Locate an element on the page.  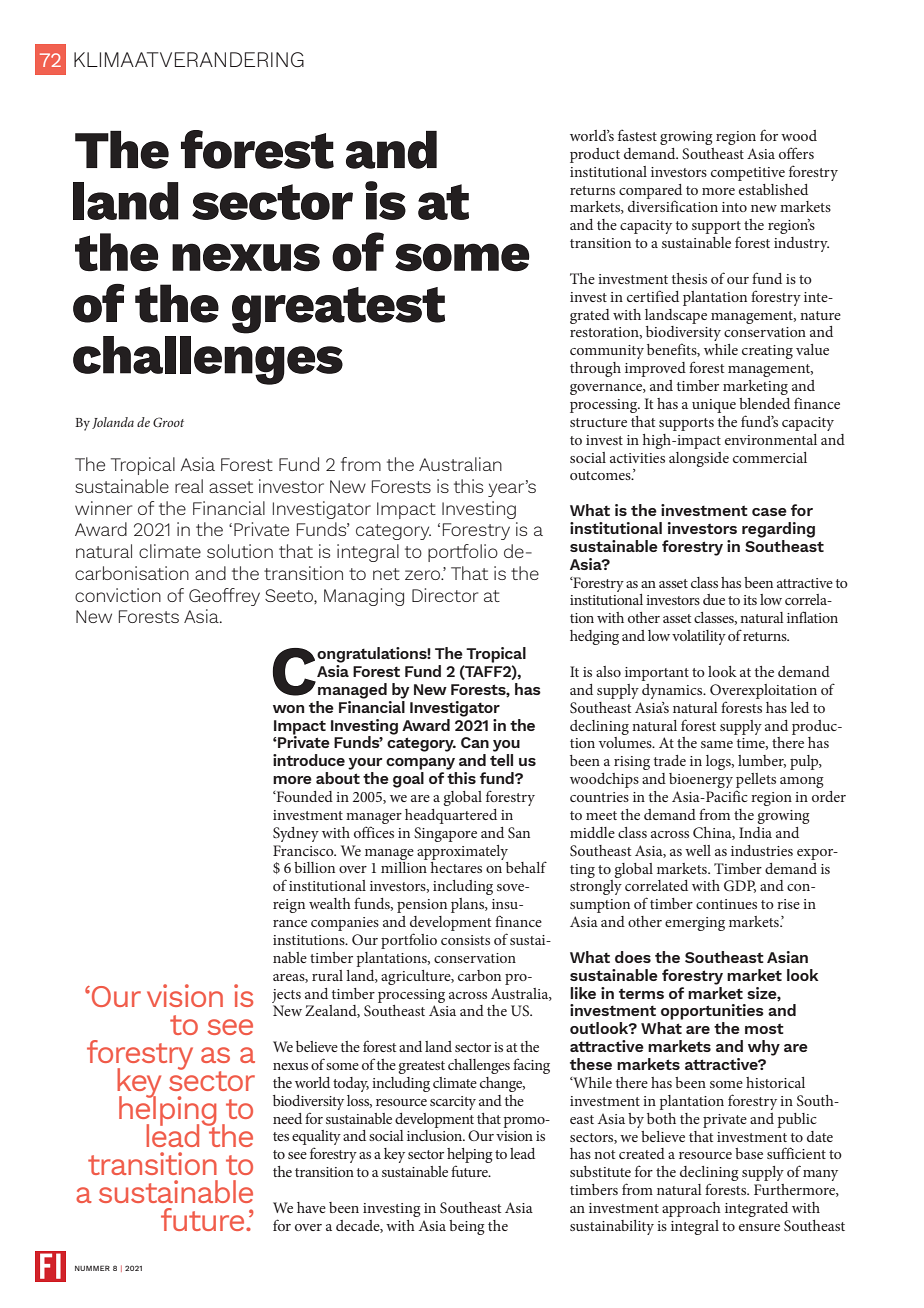
fastest is located at coordinates (637, 135).
